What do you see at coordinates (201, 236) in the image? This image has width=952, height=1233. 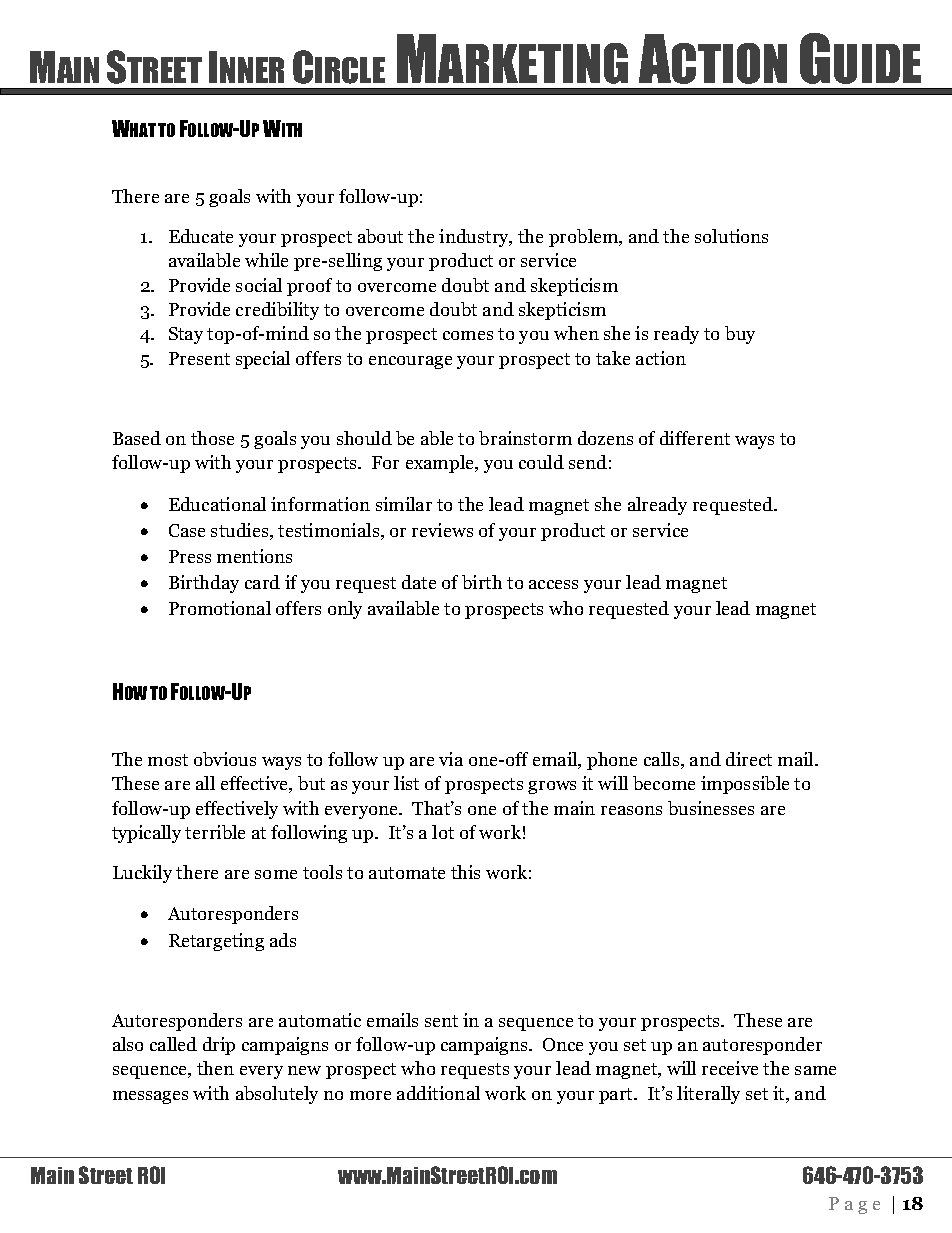 I see `Educate` at bounding box center [201, 236].
